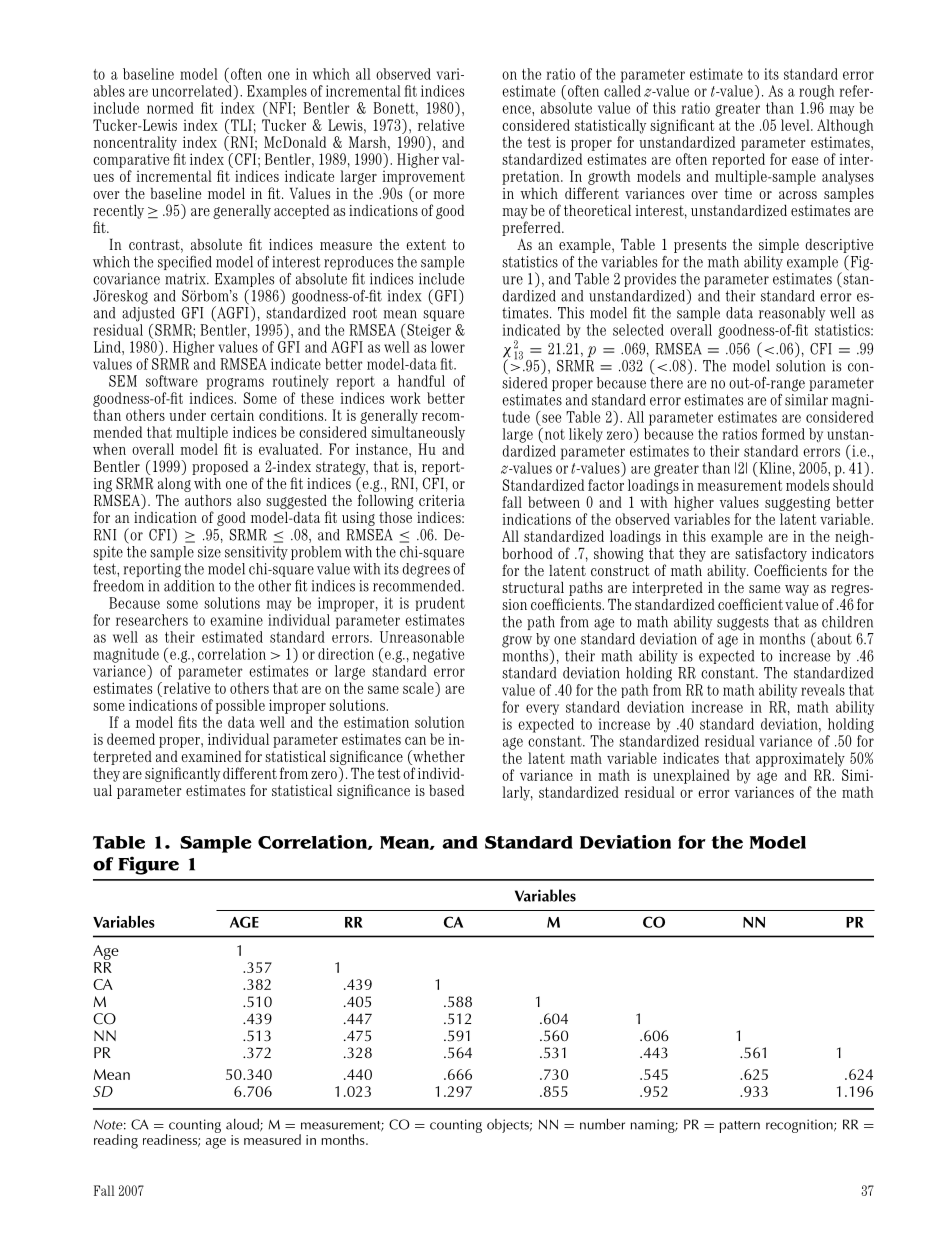 The image size is (952, 1233). I want to click on improvement, so click(424, 177).
